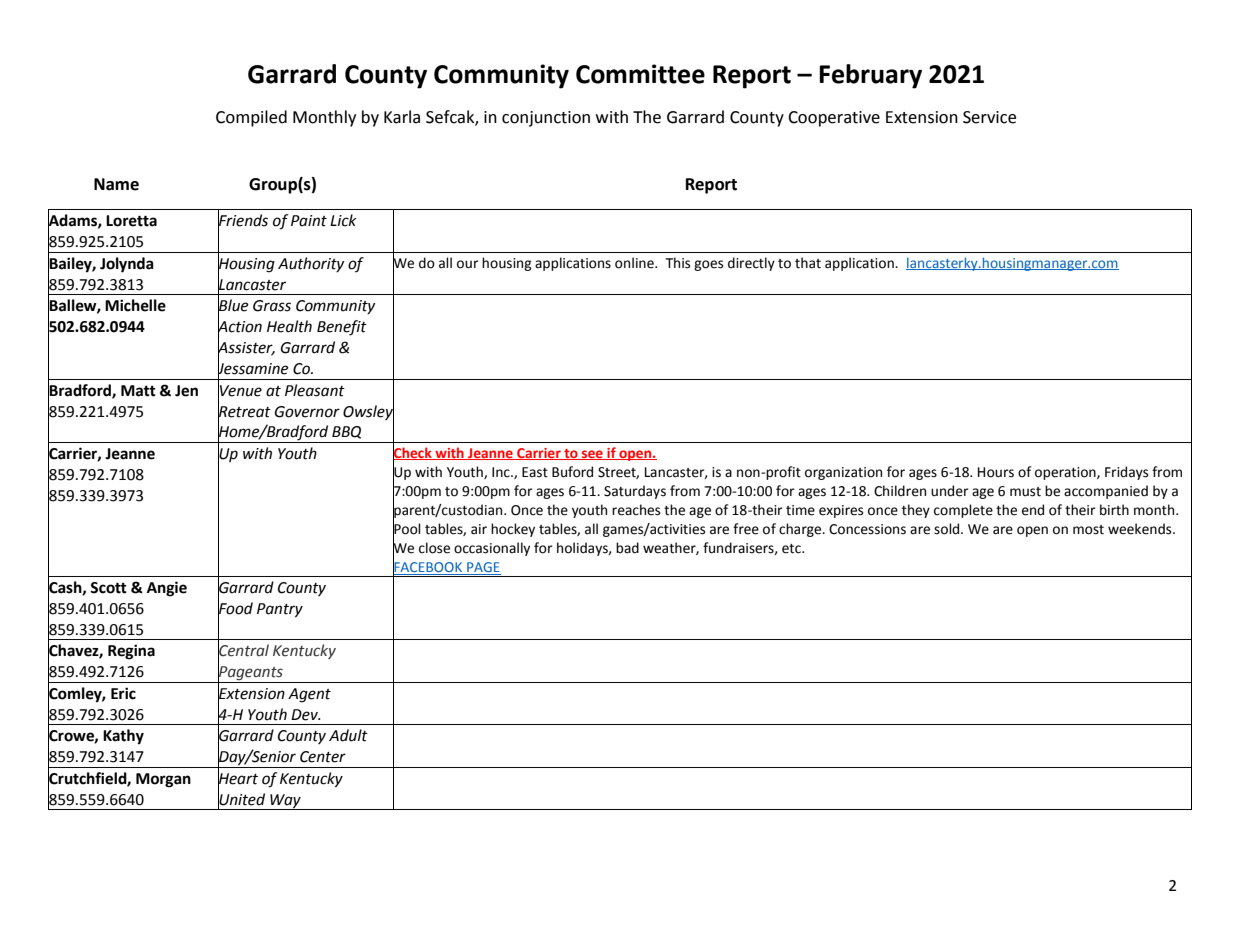 The image size is (1233, 952). Describe the element at coordinates (238, 779) in the screenshot. I see `Heart` at that location.
